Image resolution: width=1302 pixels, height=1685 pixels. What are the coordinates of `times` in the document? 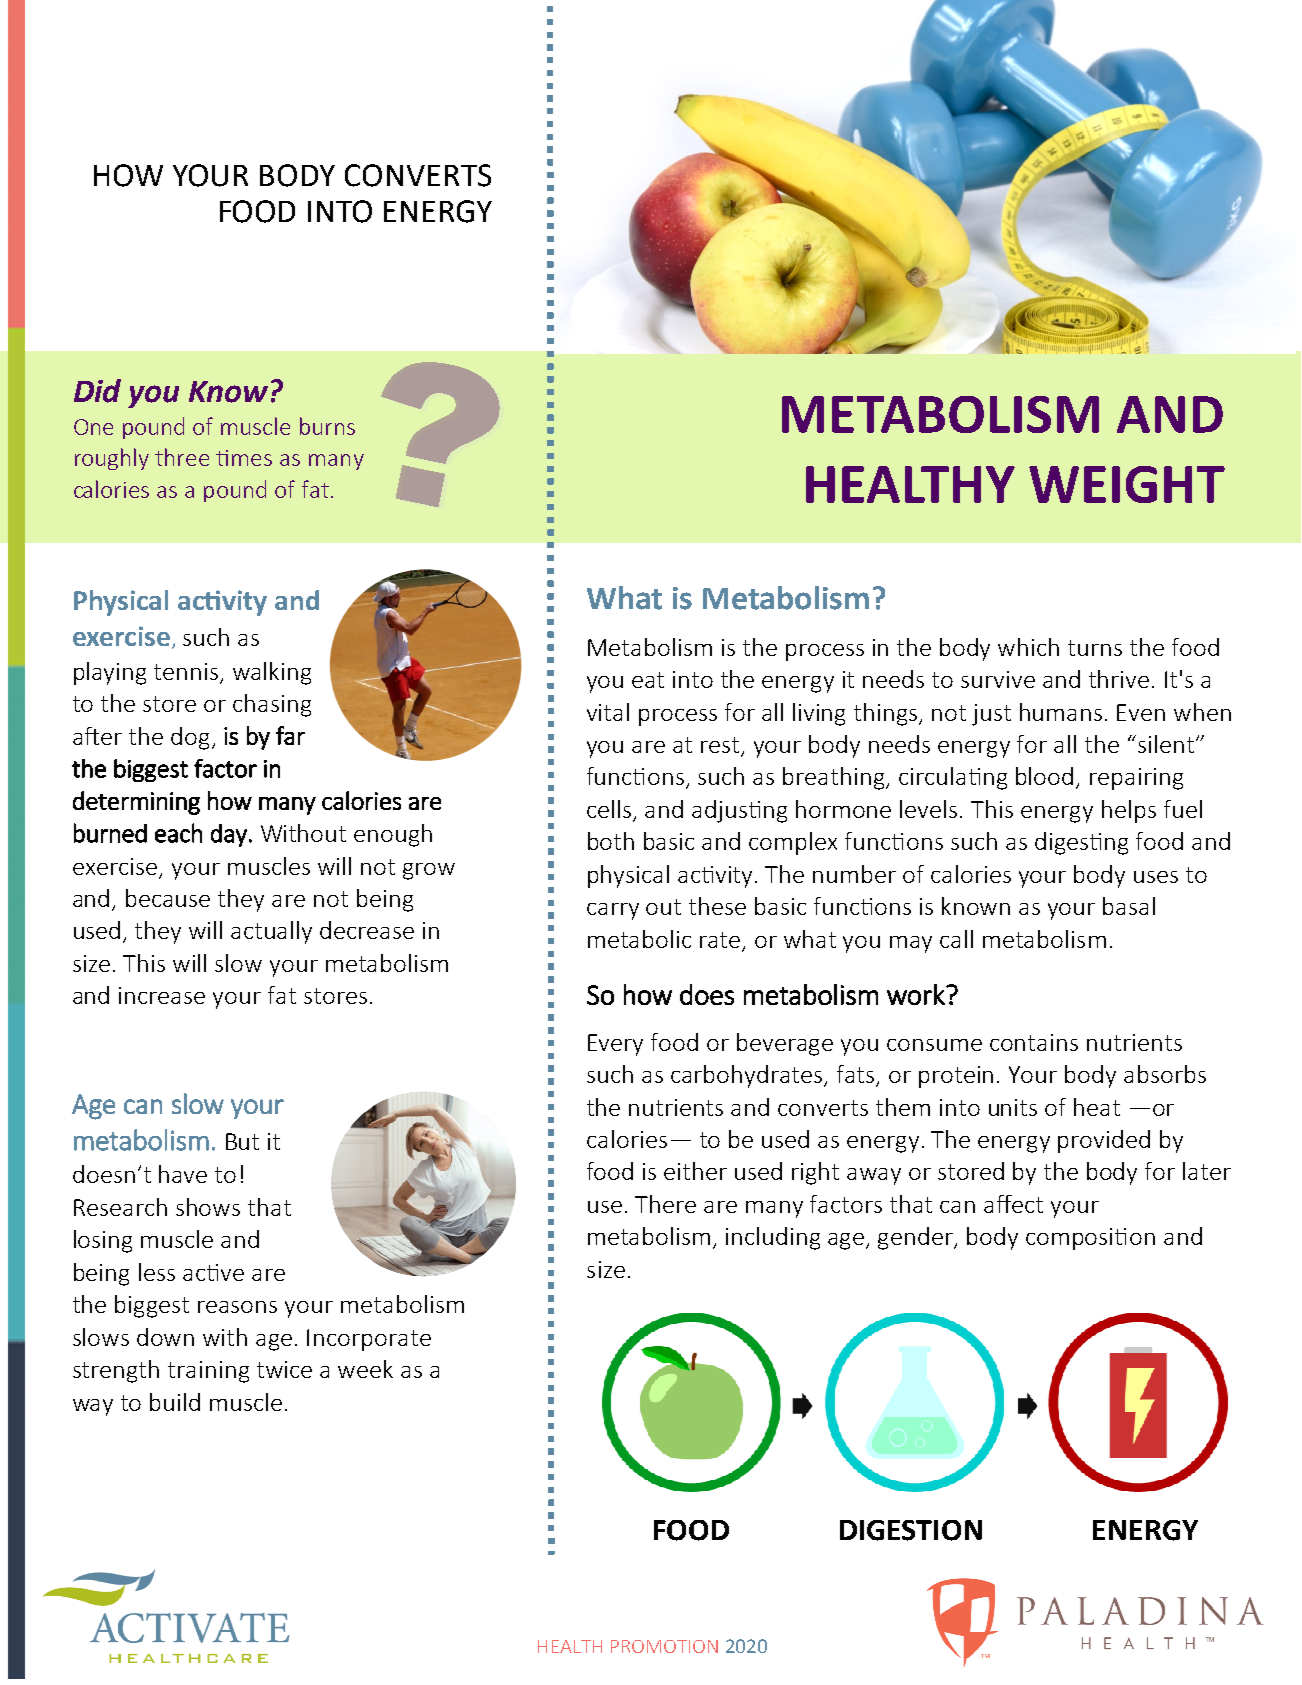 It's located at (244, 458).
